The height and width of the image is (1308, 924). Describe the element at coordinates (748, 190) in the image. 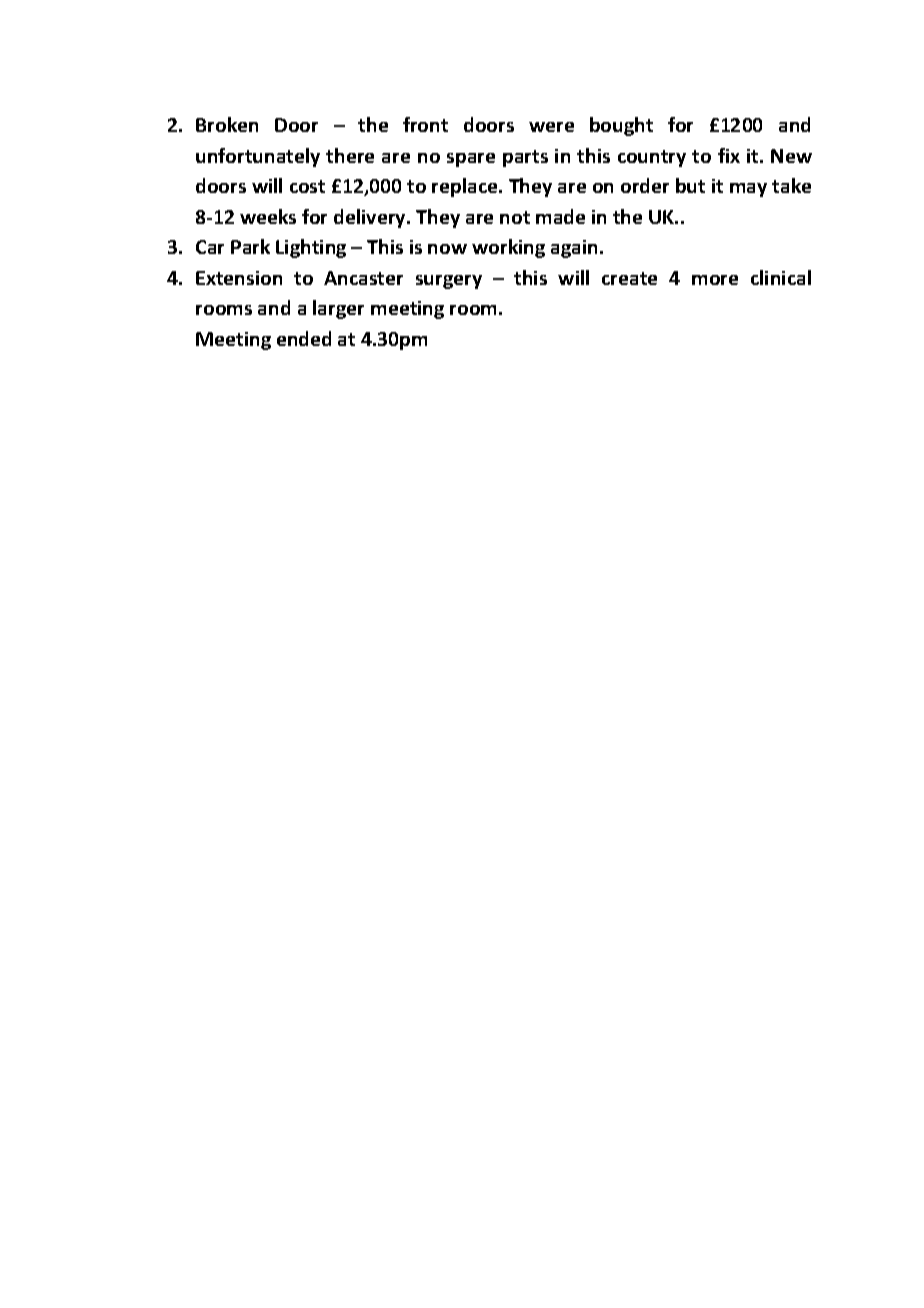

I see `may` at that location.
